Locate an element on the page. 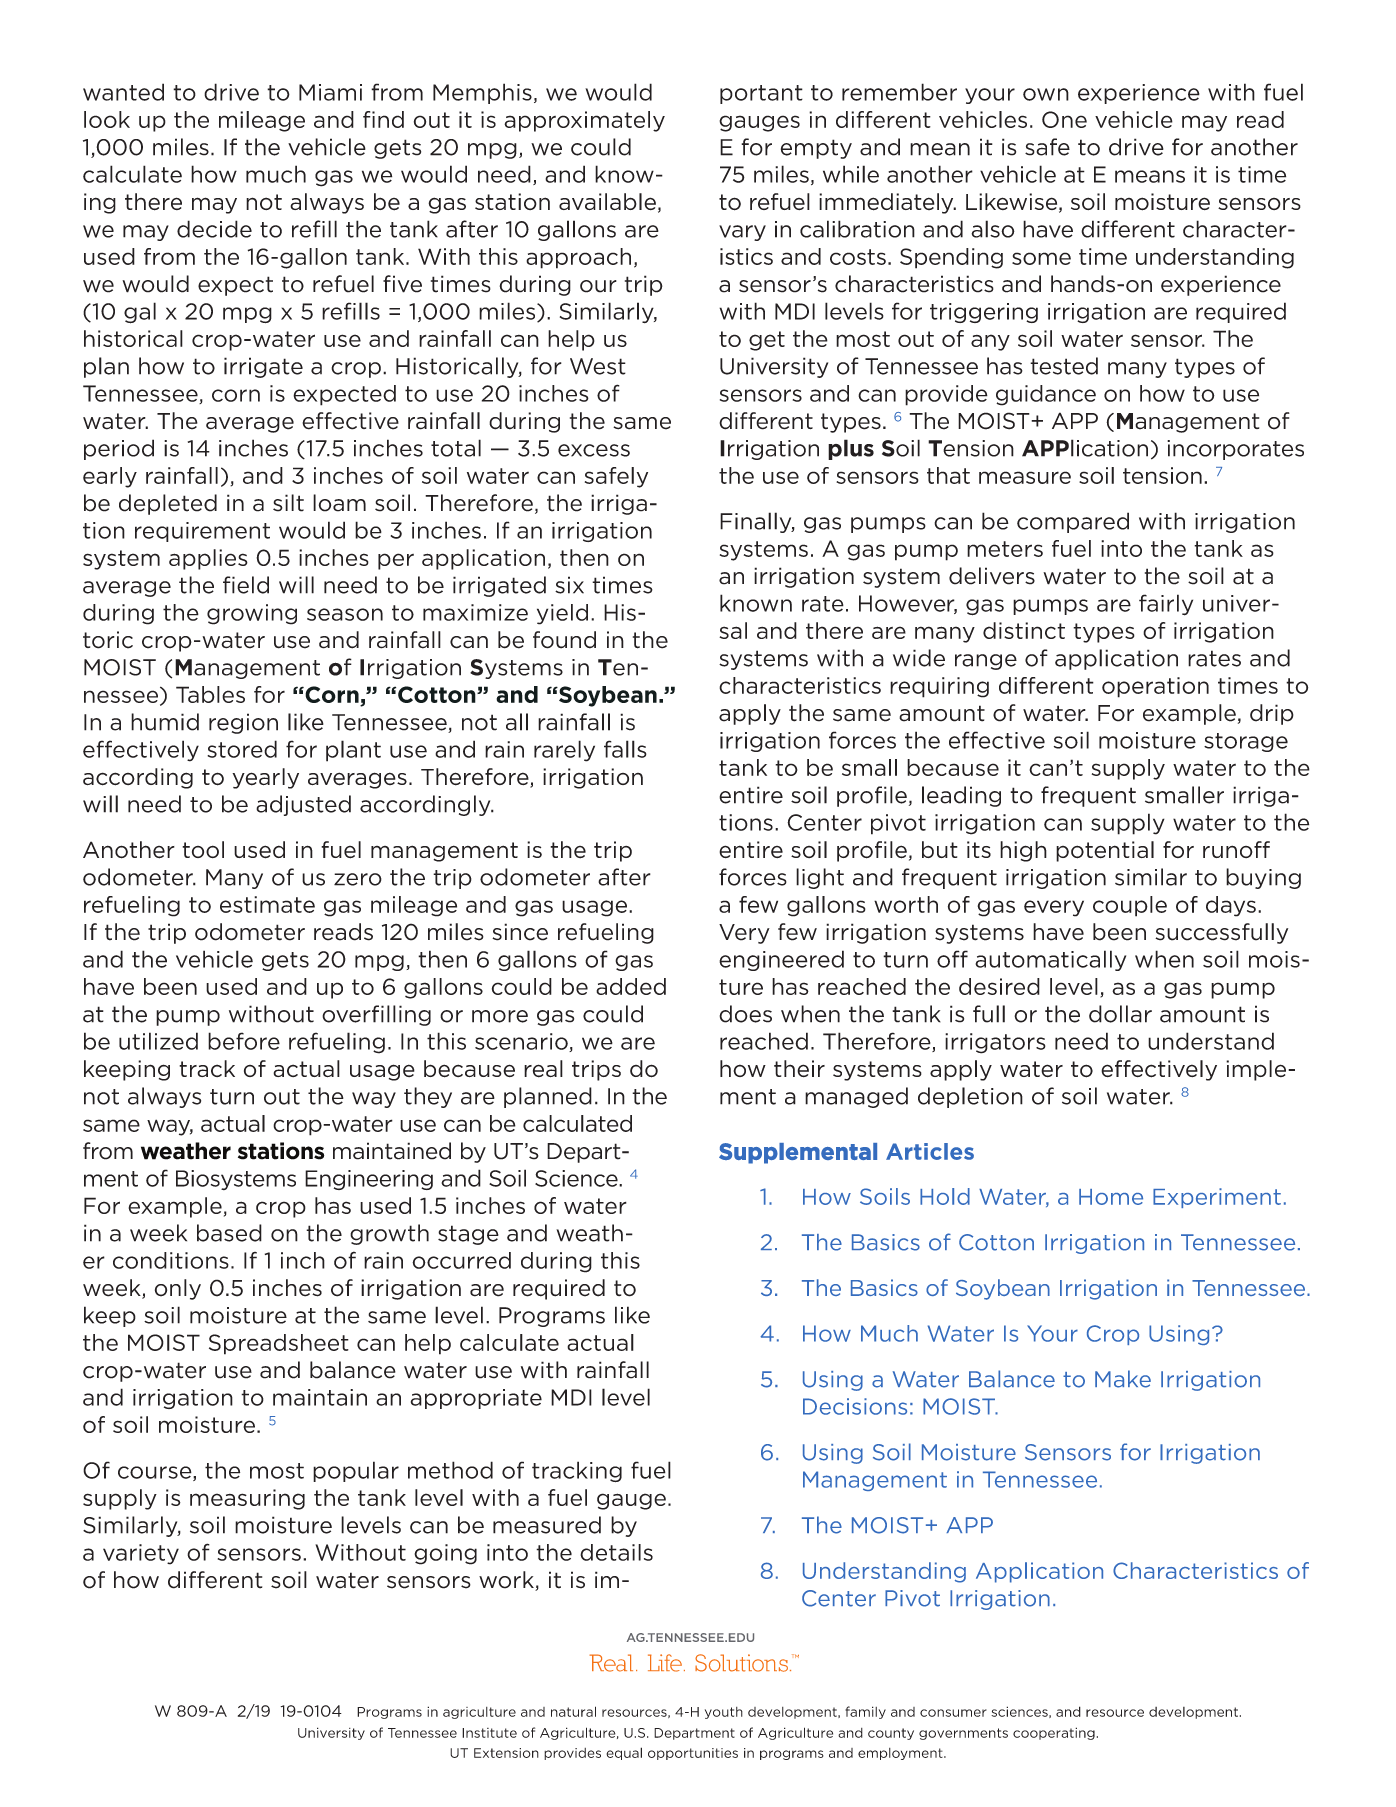  Miami is located at coordinates (330, 92).
